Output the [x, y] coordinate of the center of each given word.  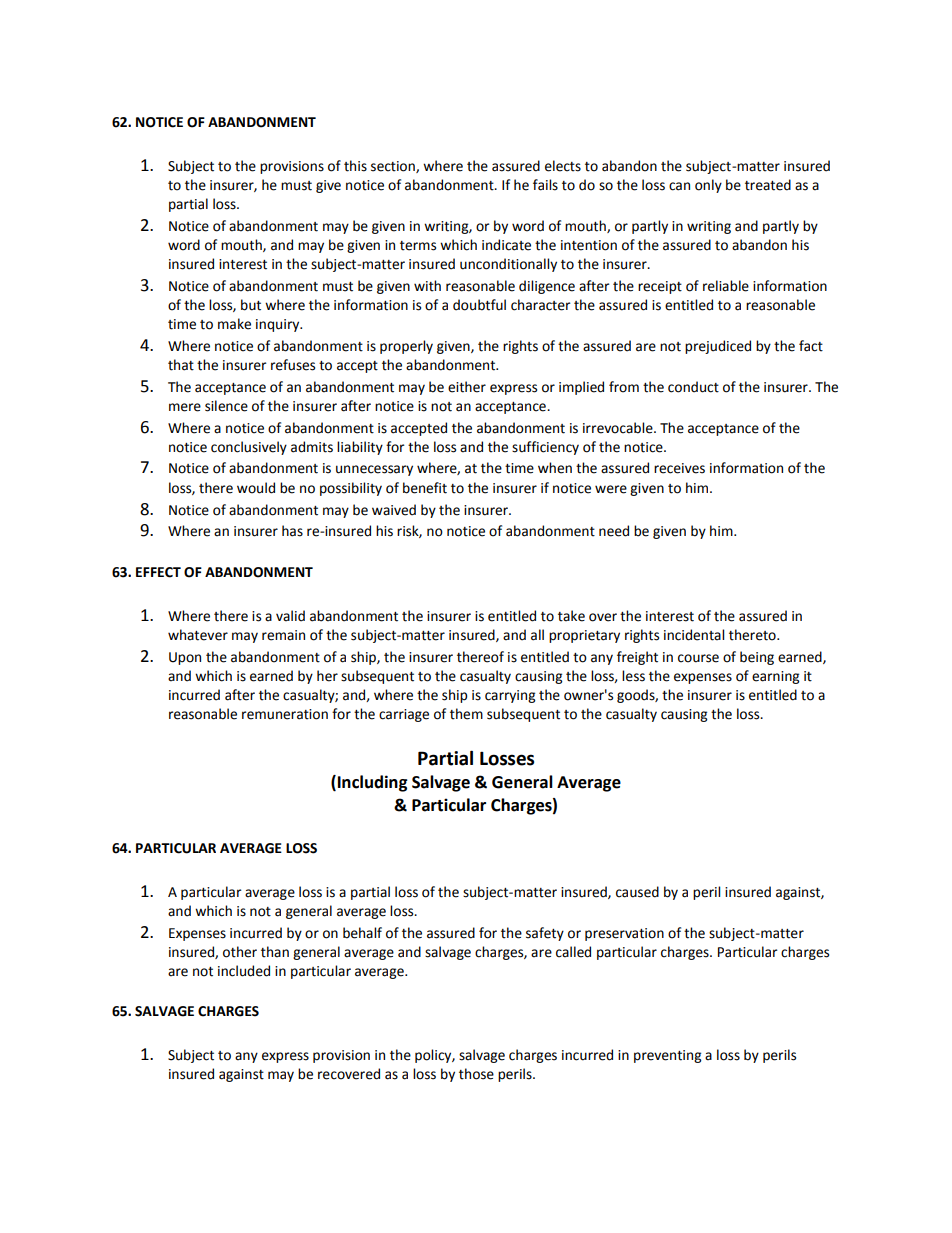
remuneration [285, 714]
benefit [425, 488]
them [466, 714]
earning [775, 677]
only [708, 186]
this [355, 166]
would [256, 488]
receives [679, 468]
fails [545, 185]
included [244, 971]
